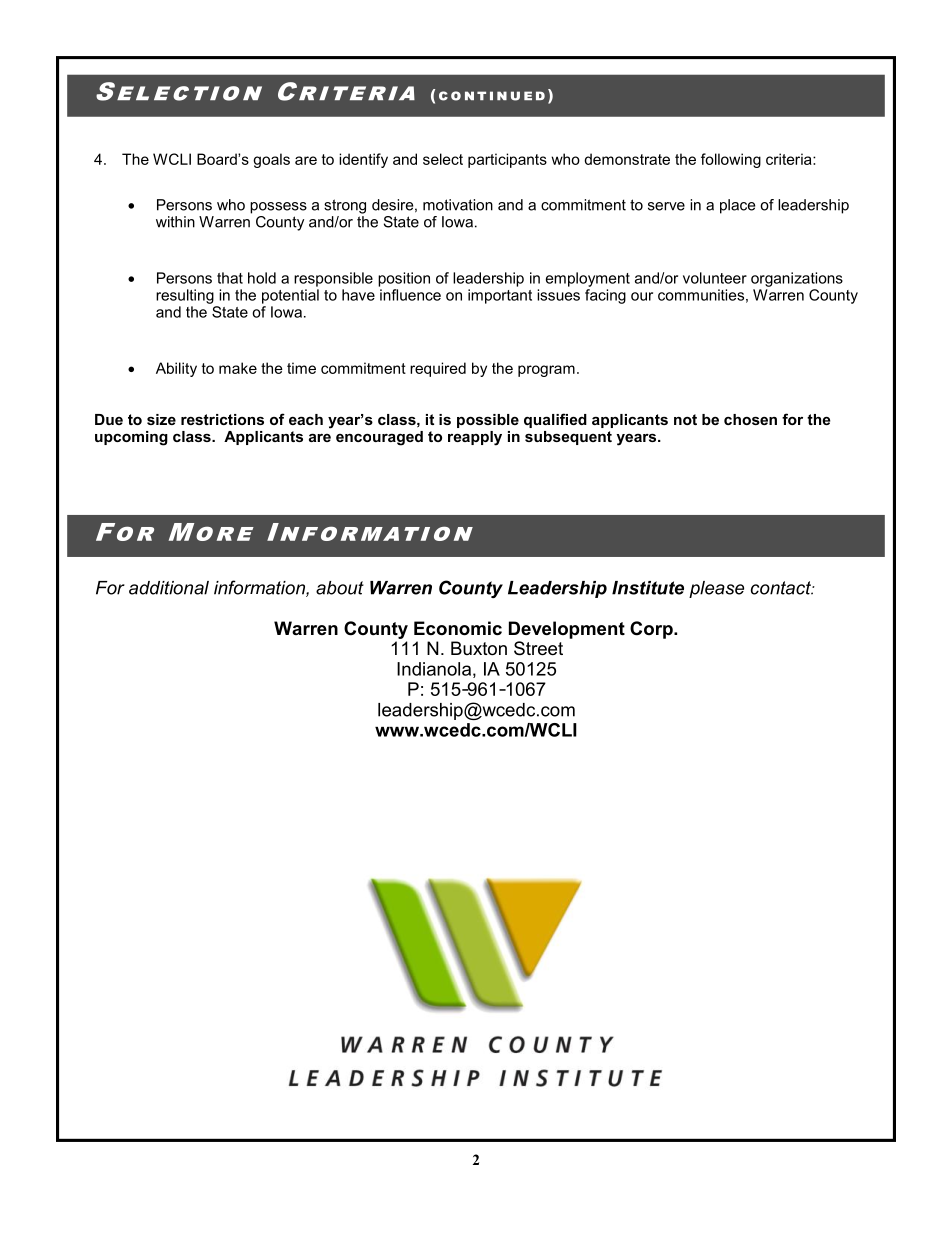 The width and height of the page is (952, 1233). Describe the element at coordinates (750, 419) in the page. I see `chosen` at that location.
